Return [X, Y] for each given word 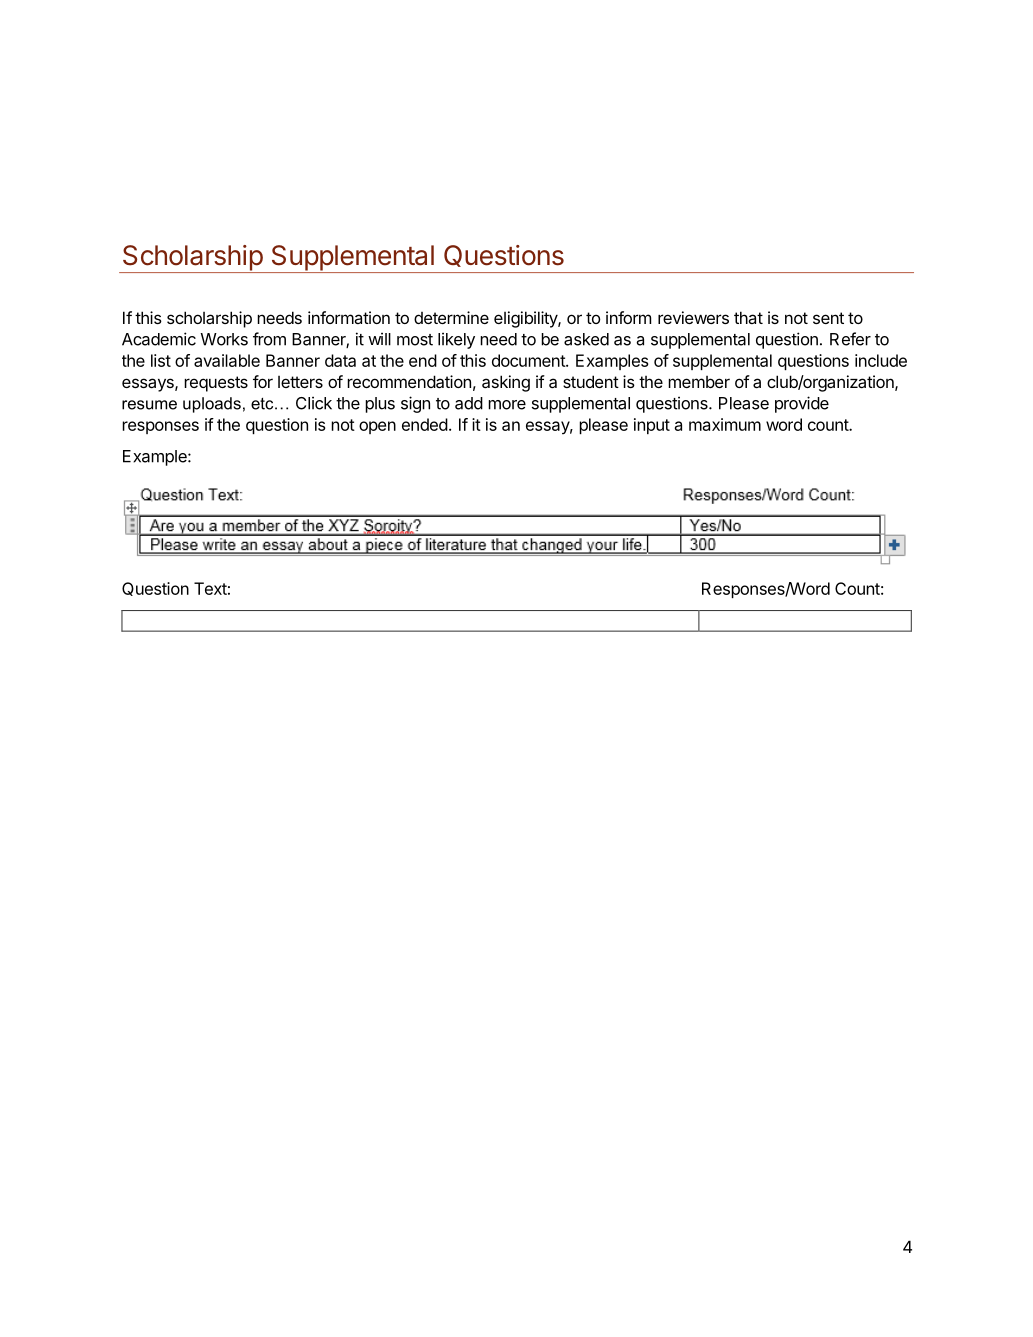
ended [425, 424]
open [377, 427]
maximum [725, 424]
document [529, 360]
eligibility [526, 319]
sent [828, 318]
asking [506, 383]
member [699, 382]
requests [216, 384]
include [881, 360]
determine [451, 317]
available [227, 360]
